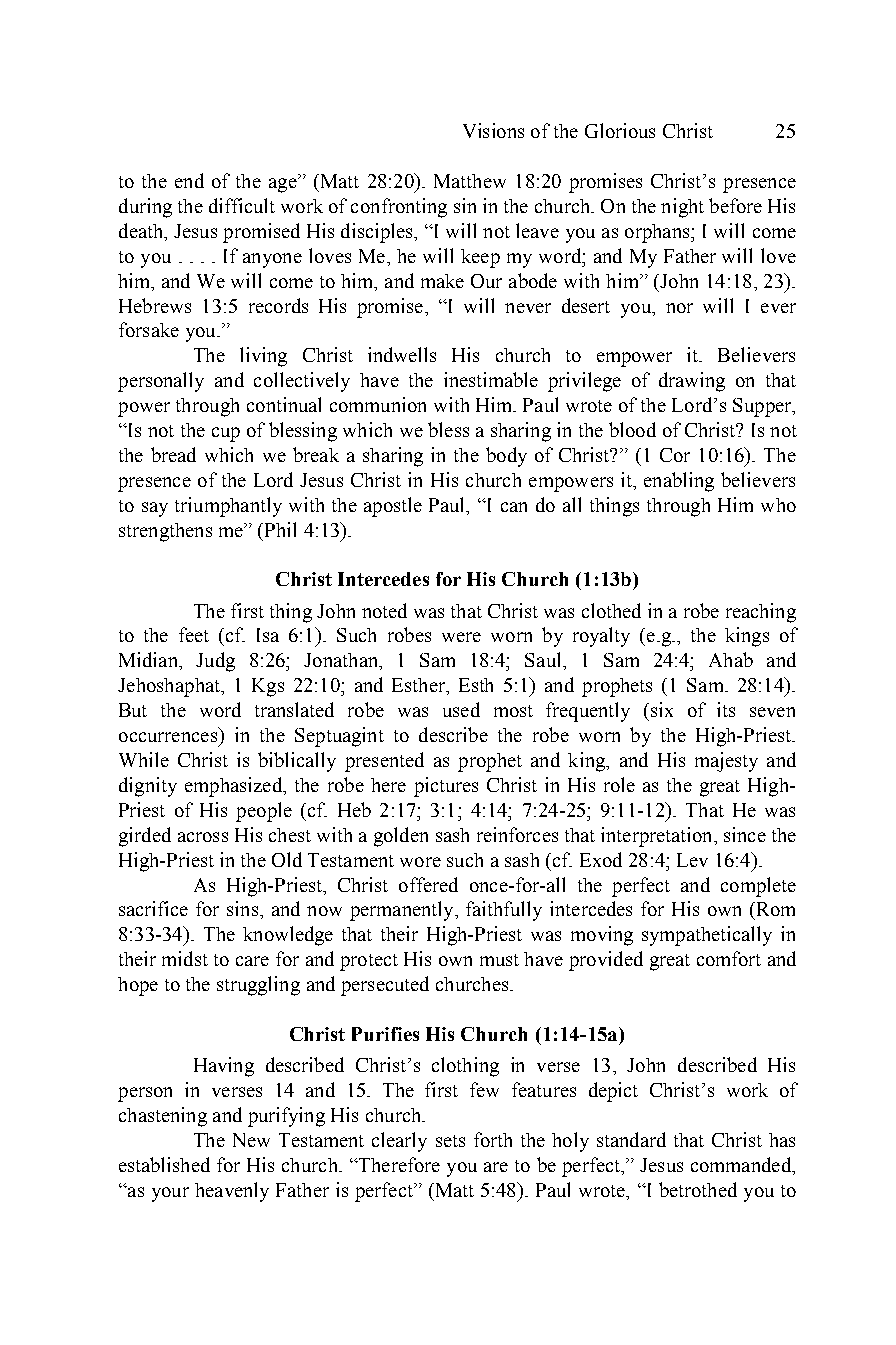  Describe the element at coordinates (189, 180) in the document. I see `end` at that location.
